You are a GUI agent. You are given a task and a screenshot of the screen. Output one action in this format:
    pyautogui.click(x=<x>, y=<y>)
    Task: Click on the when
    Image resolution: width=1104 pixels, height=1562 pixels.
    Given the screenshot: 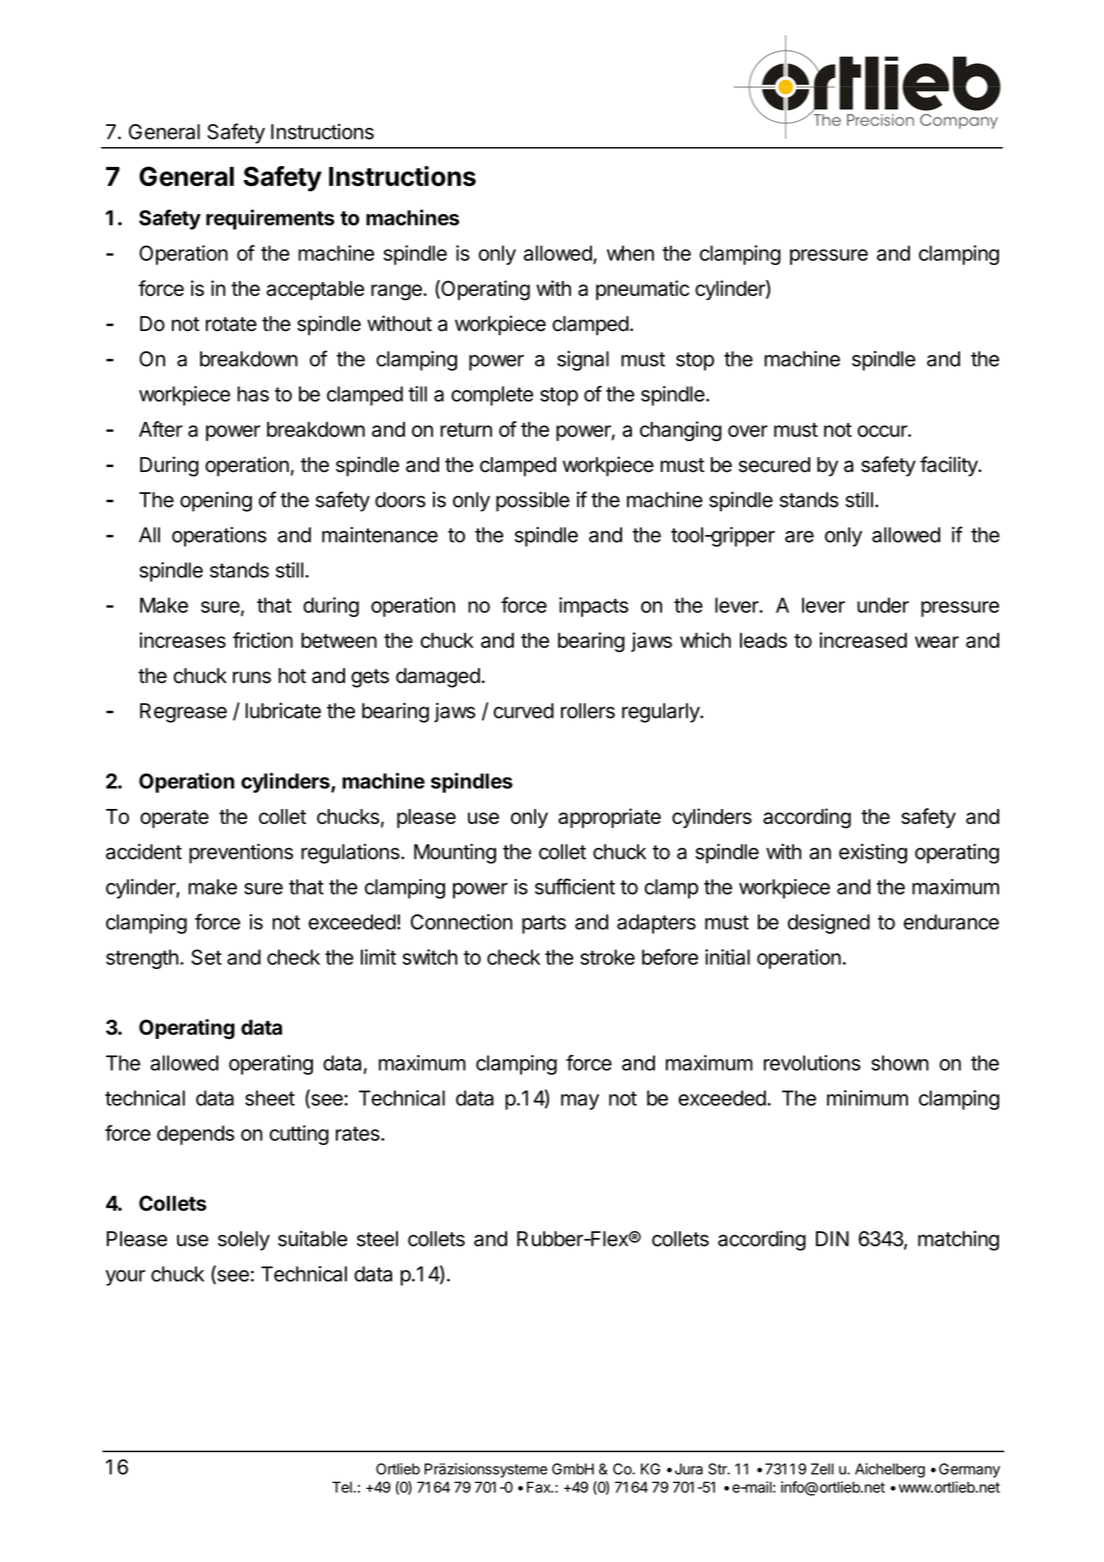 What is the action you would take?
    pyautogui.click(x=630, y=253)
